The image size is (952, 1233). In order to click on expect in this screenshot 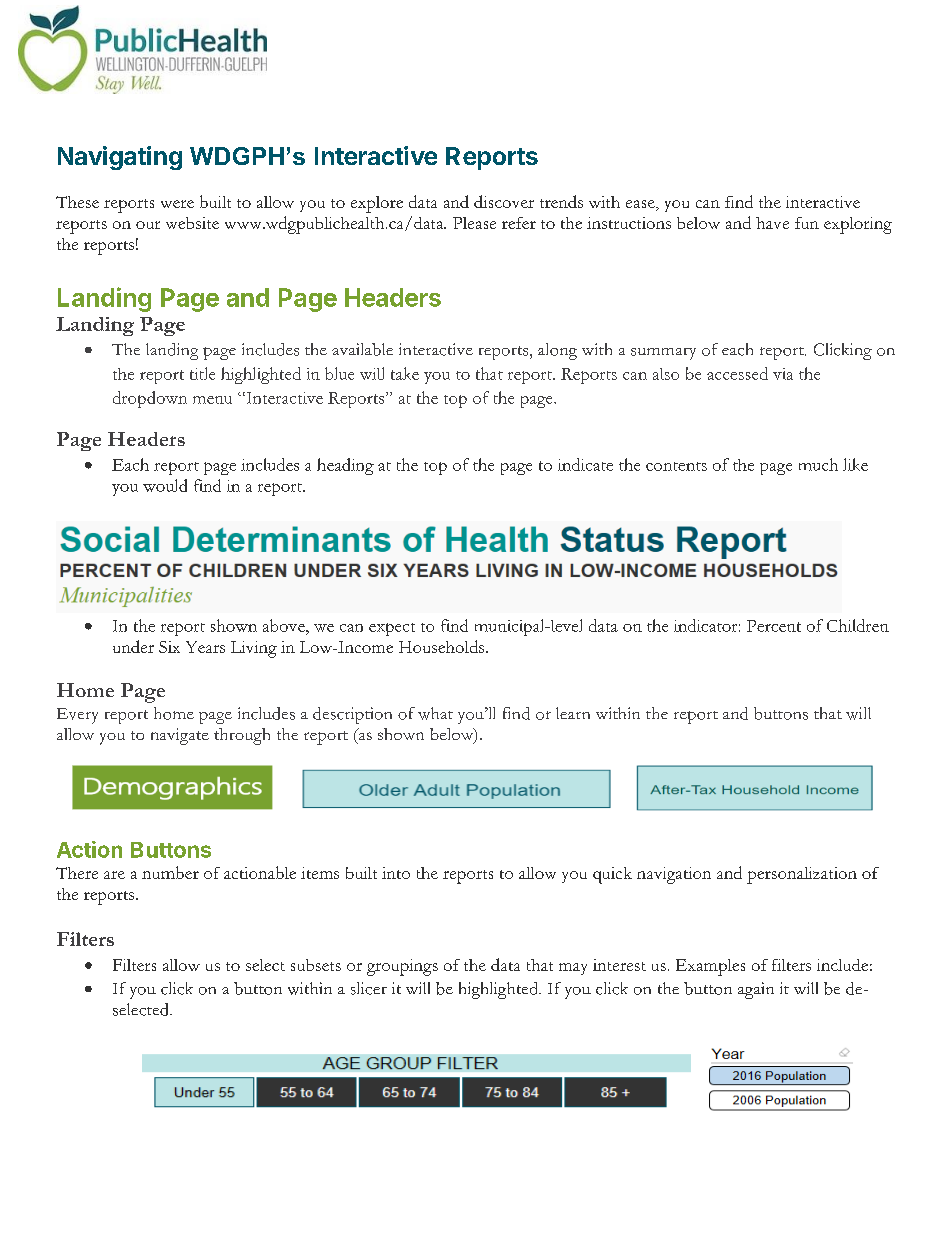, I will do `click(392, 629)`.
